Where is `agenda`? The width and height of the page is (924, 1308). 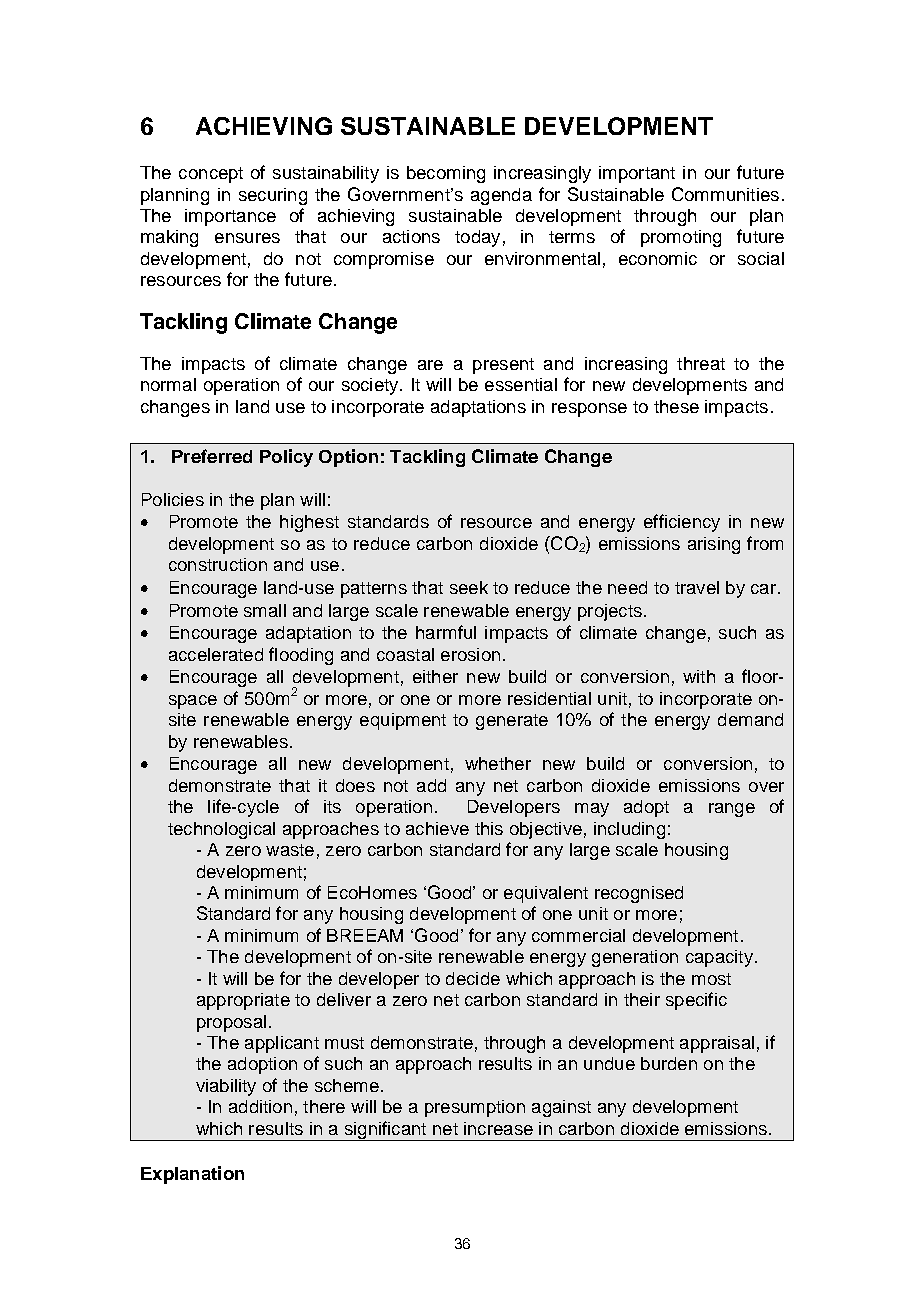 agenda is located at coordinates (501, 196).
